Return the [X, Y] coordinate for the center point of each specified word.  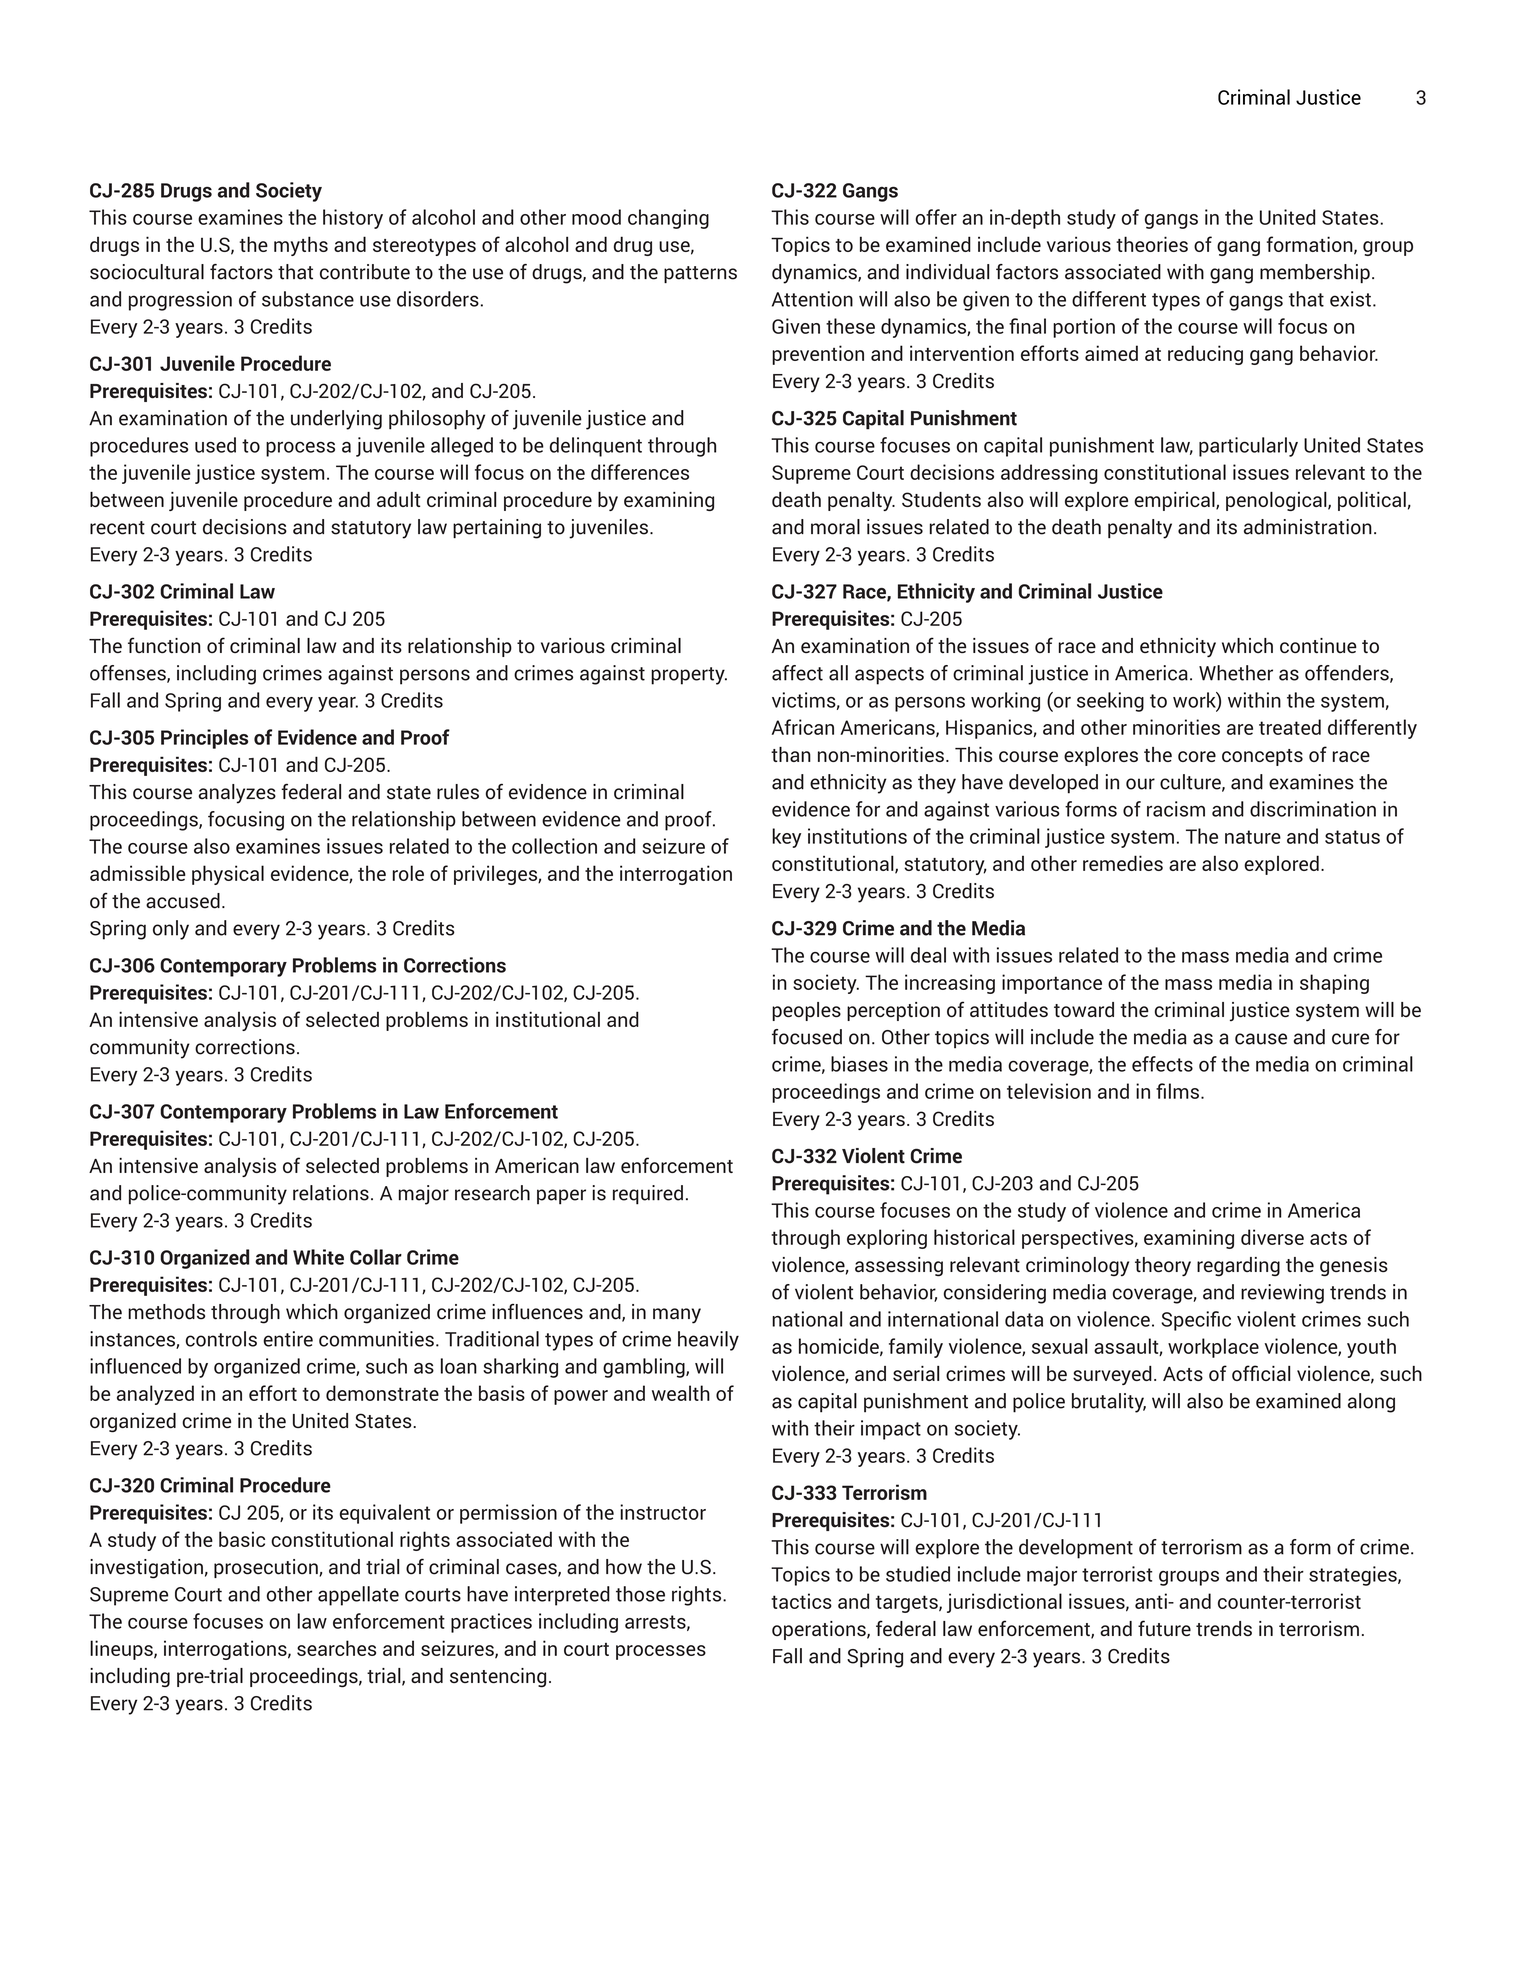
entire [288, 1339]
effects [1162, 1064]
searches [336, 1648]
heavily [708, 1341]
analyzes [237, 794]
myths [301, 246]
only [171, 930]
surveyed [1112, 1375]
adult [398, 499]
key [786, 838]
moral [835, 527]
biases [859, 1064]
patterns [700, 274]
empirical [1175, 501]
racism [1176, 809]
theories [1152, 244]
